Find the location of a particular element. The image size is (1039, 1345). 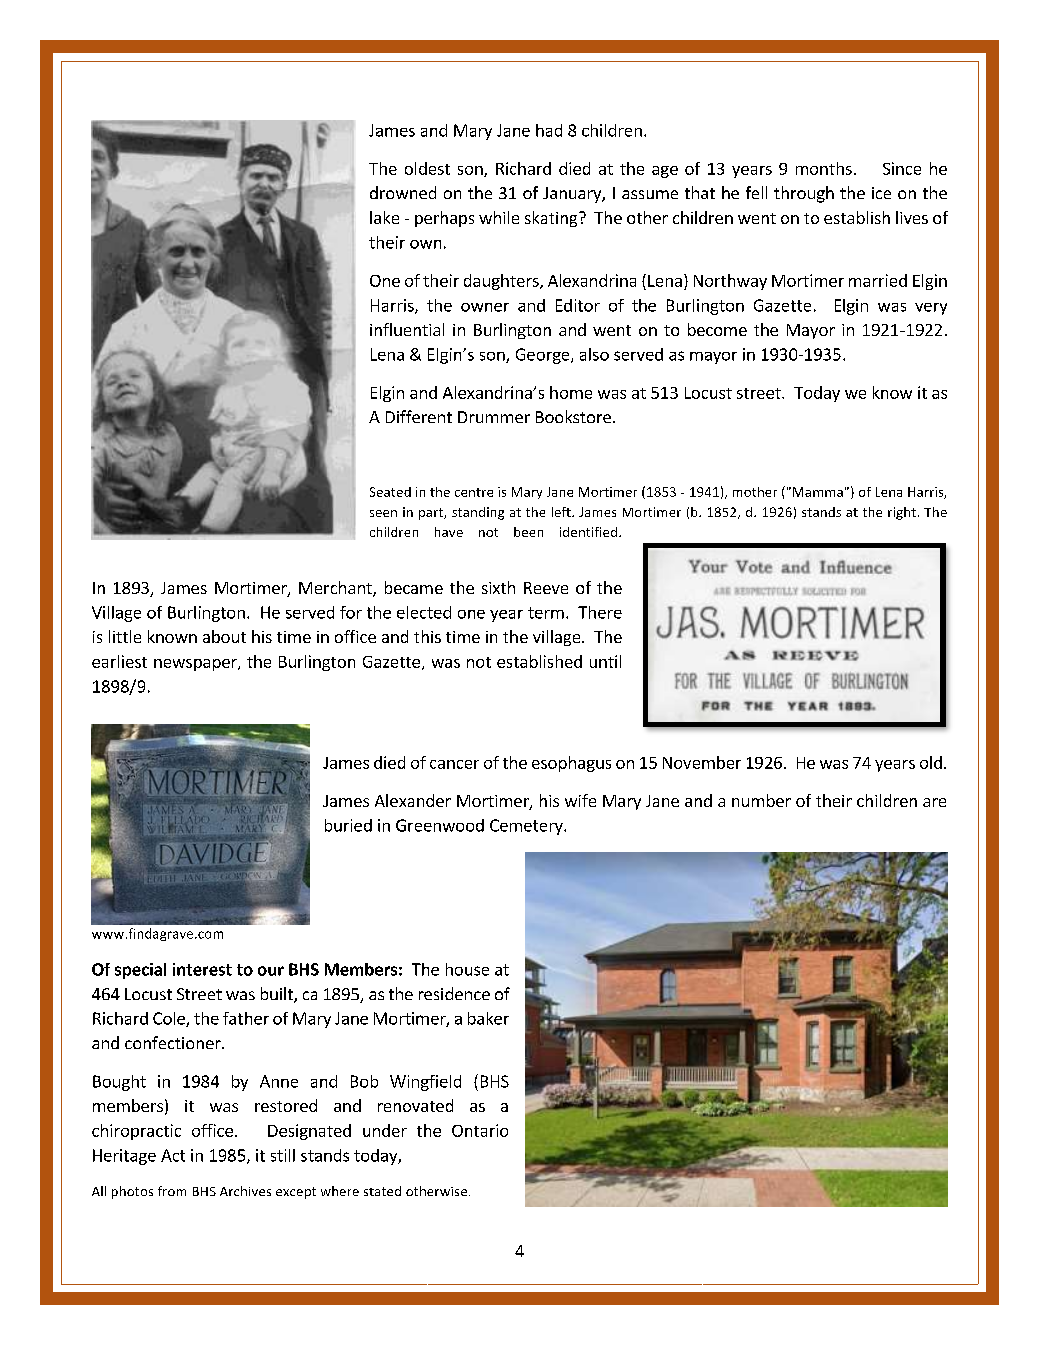

term is located at coordinates (546, 613).
